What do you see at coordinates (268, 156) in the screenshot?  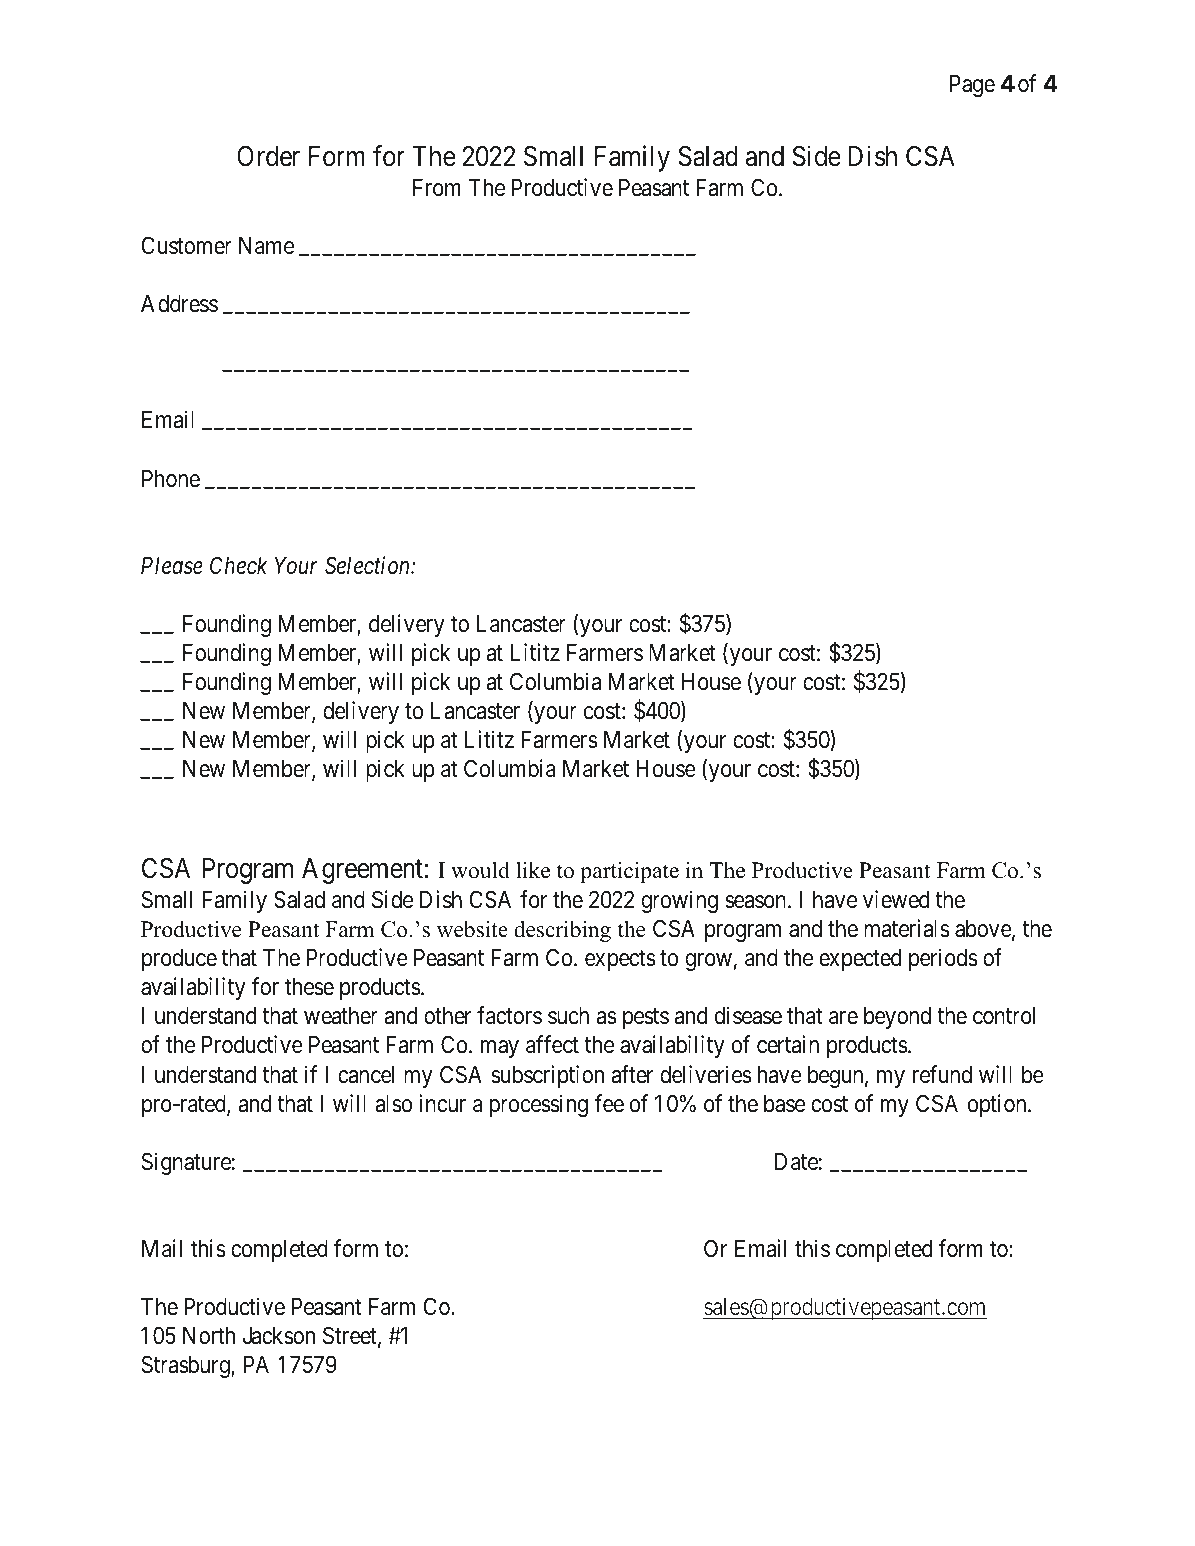 I see `Order` at bounding box center [268, 156].
